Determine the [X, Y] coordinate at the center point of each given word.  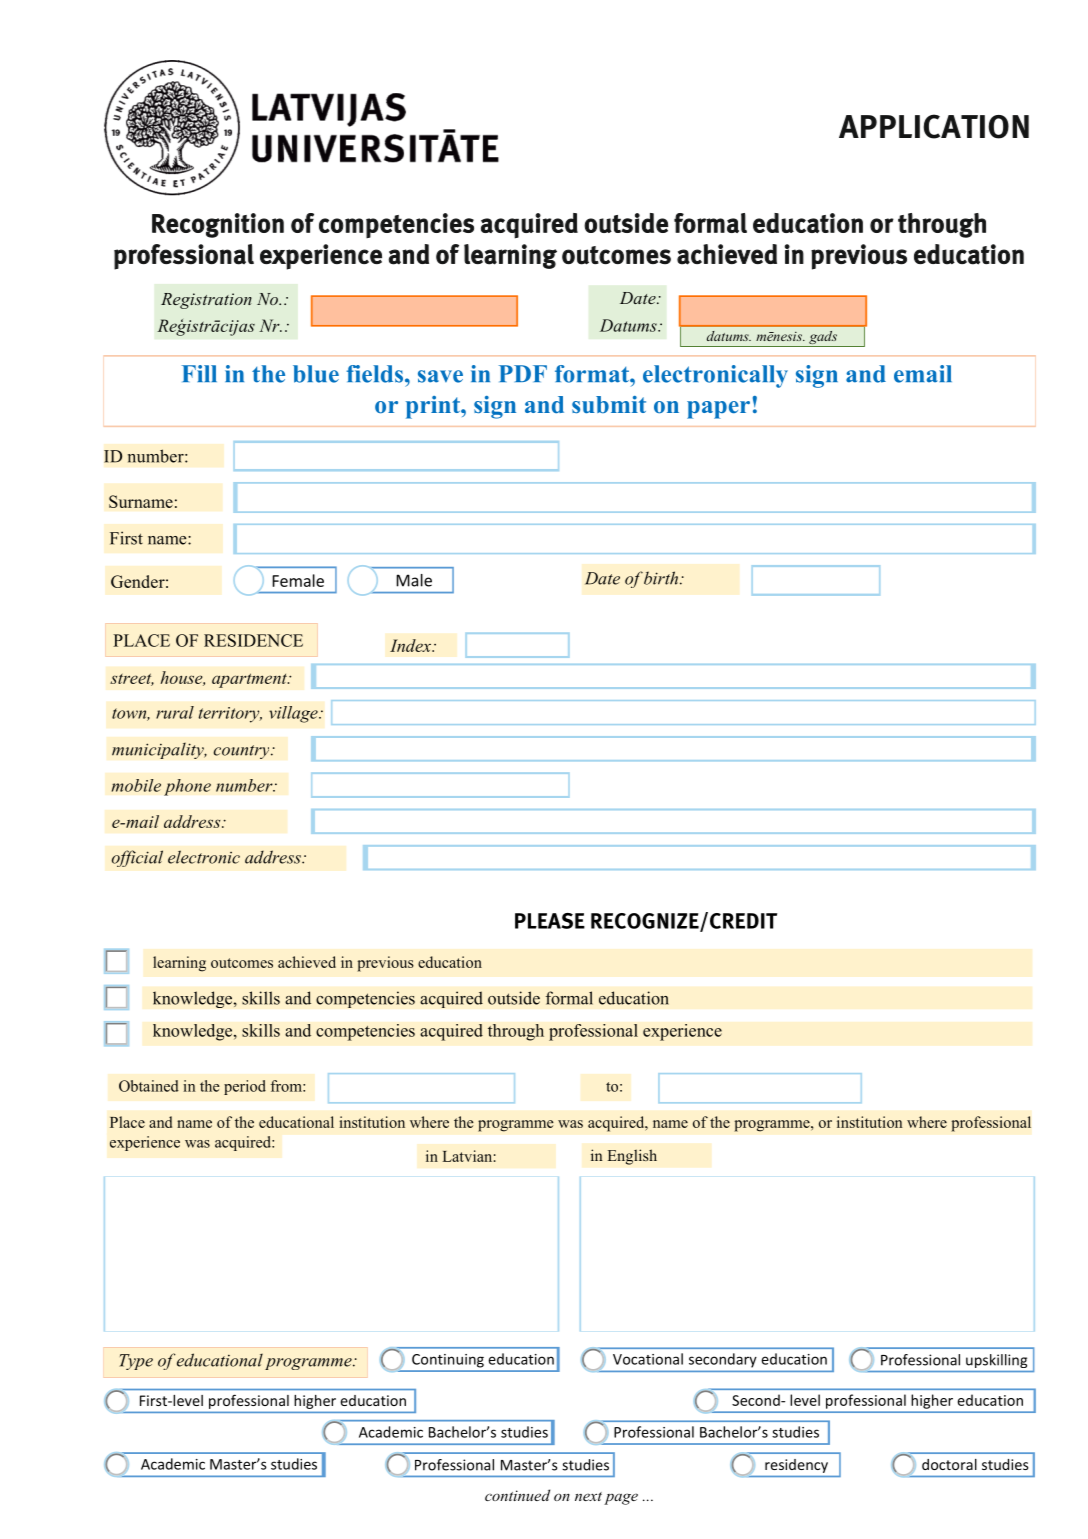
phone [187, 787]
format [593, 374]
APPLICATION [934, 126]
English [632, 1157]
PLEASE [550, 921]
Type [136, 1362]
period [245, 1087]
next [588, 1496]
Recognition [218, 225]
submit [609, 405]
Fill [199, 373]
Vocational [648, 1359]
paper [718, 410]
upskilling [996, 1361]
